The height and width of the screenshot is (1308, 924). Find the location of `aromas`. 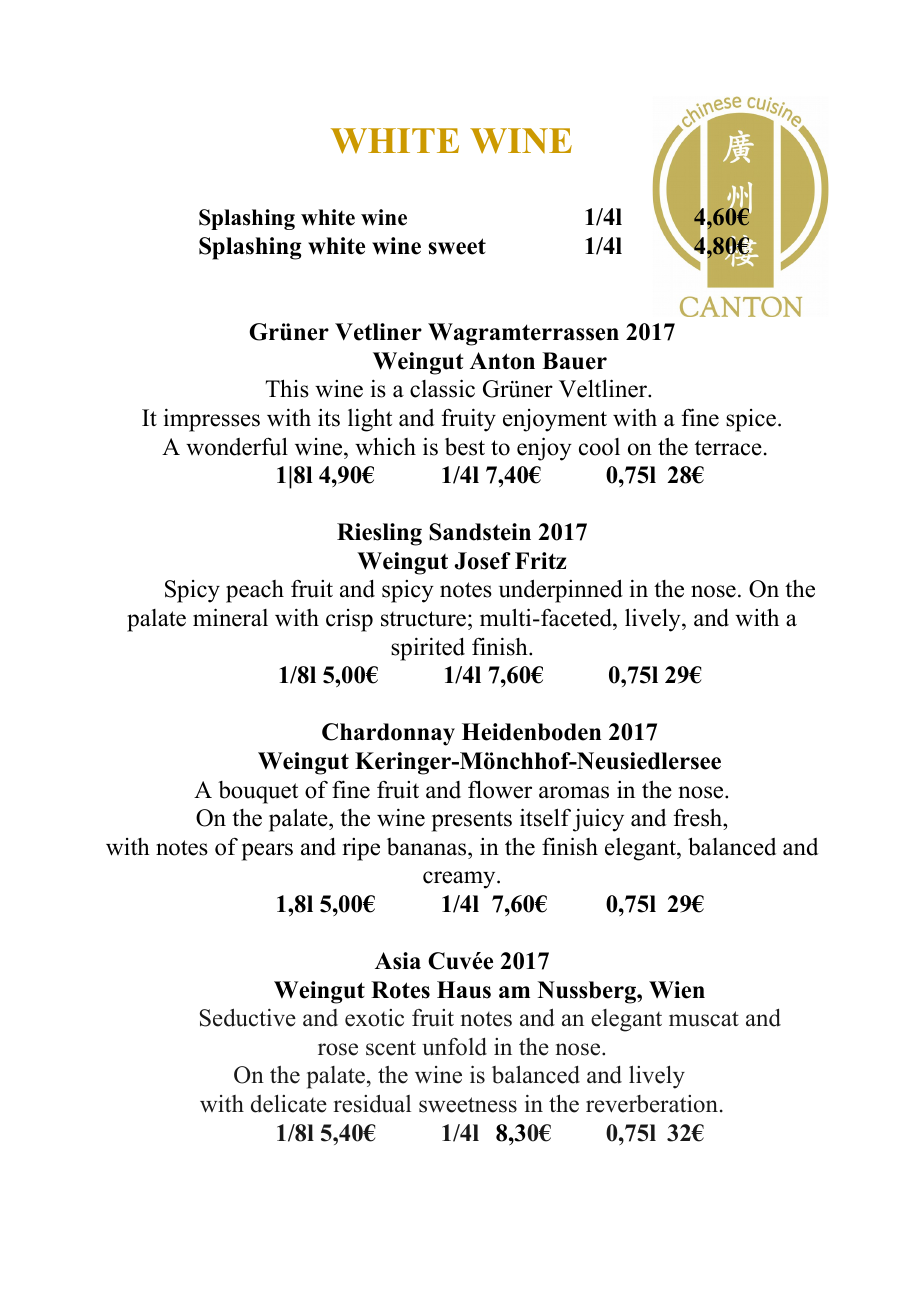

aromas is located at coordinates (574, 792).
